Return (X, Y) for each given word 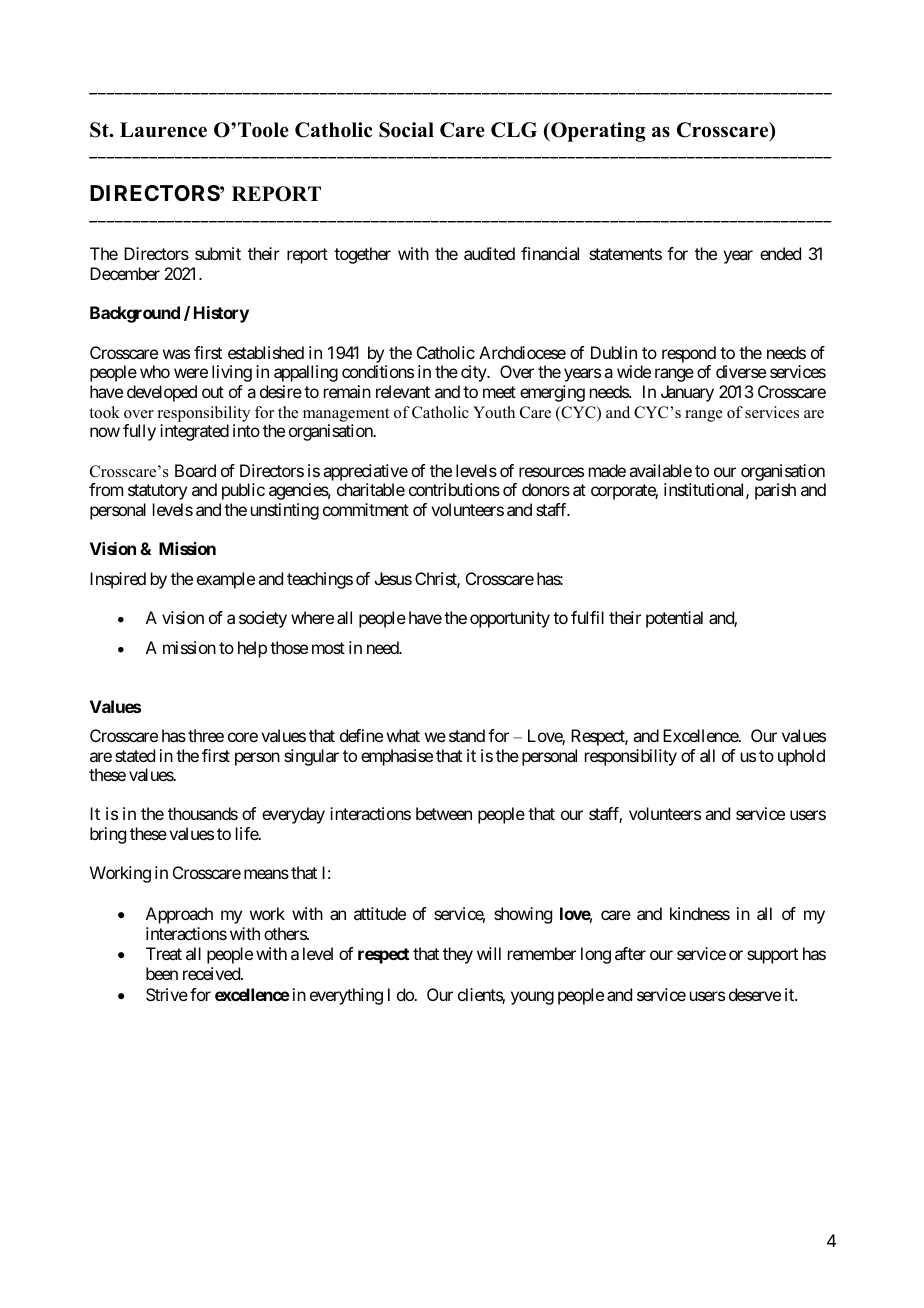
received (212, 973)
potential (674, 619)
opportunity (510, 619)
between (444, 813)
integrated (194, 432)
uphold (801, 757)
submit (218, 253)
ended (780, 253)
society (263, 619)
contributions (454, 489)
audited (489, 253)
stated (135, 755)
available (660, 470)
